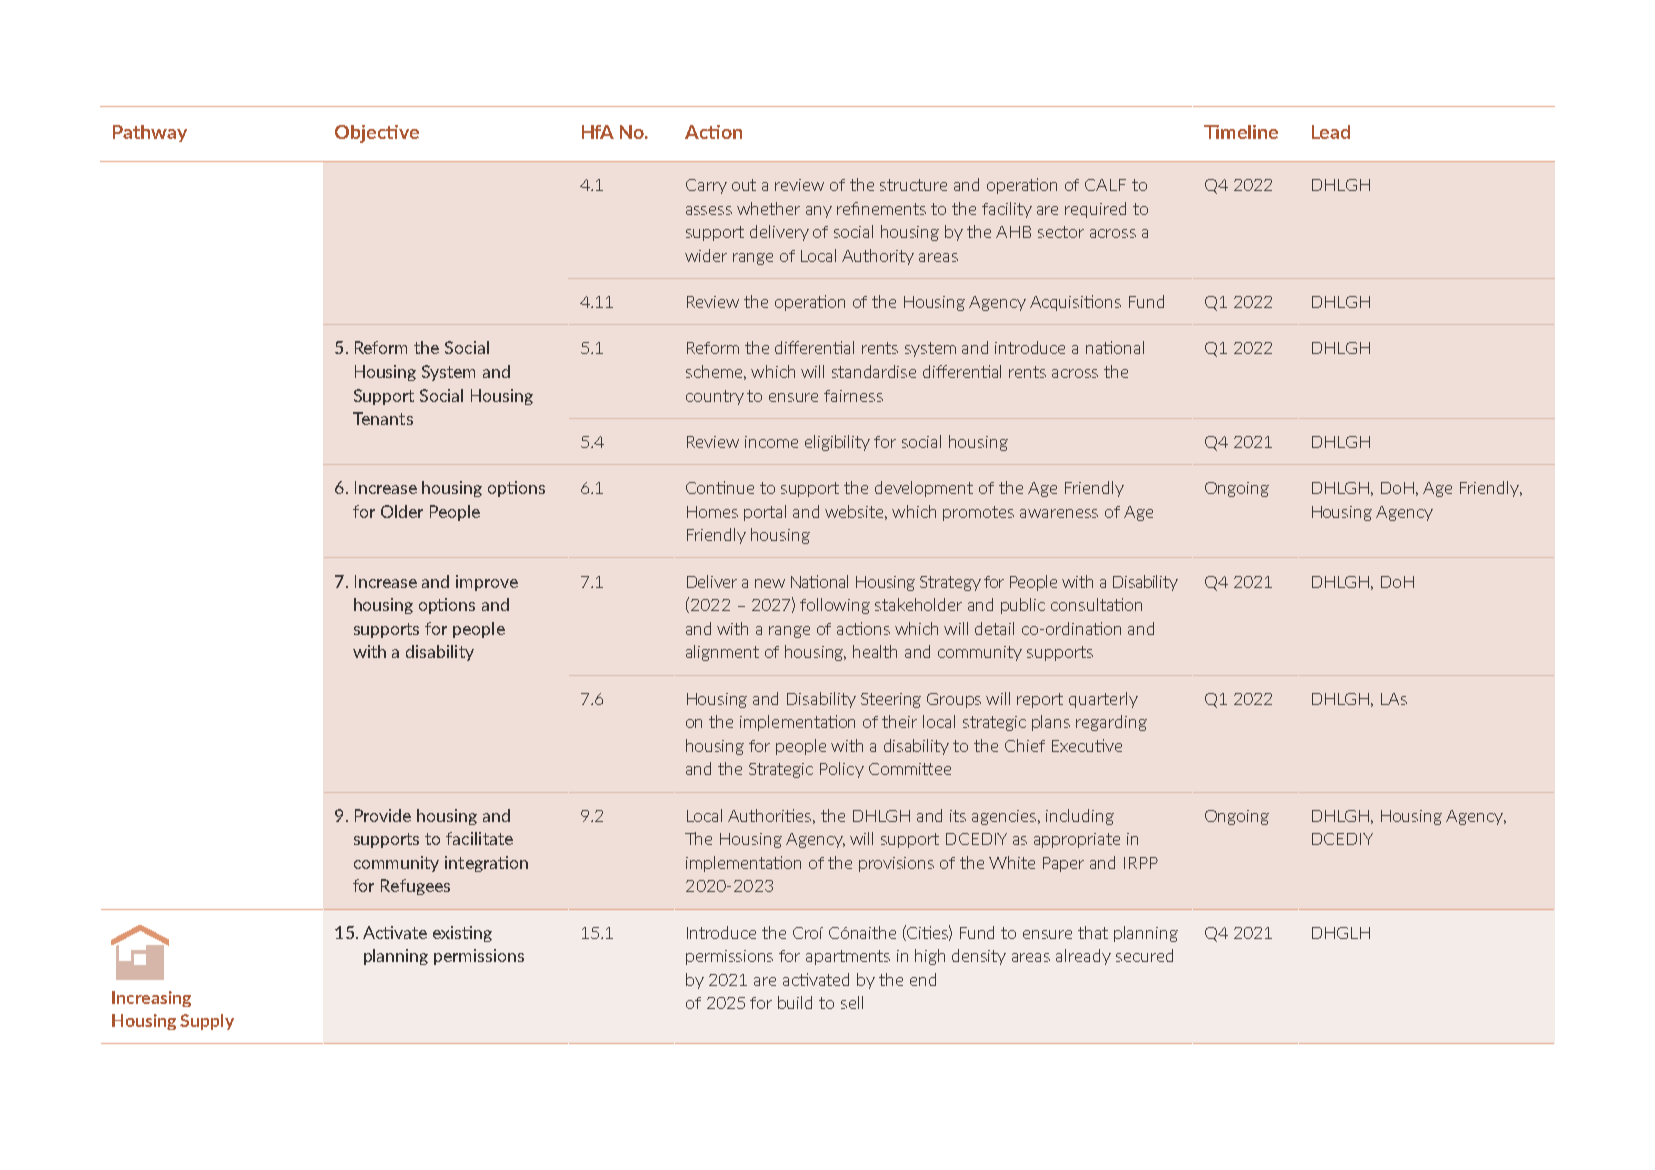 The width and height of the page is (1655, 1170). What do you see at coordinates (1059, 513) in the page?
I see `awareness` at bounding box center [1059, 513].
